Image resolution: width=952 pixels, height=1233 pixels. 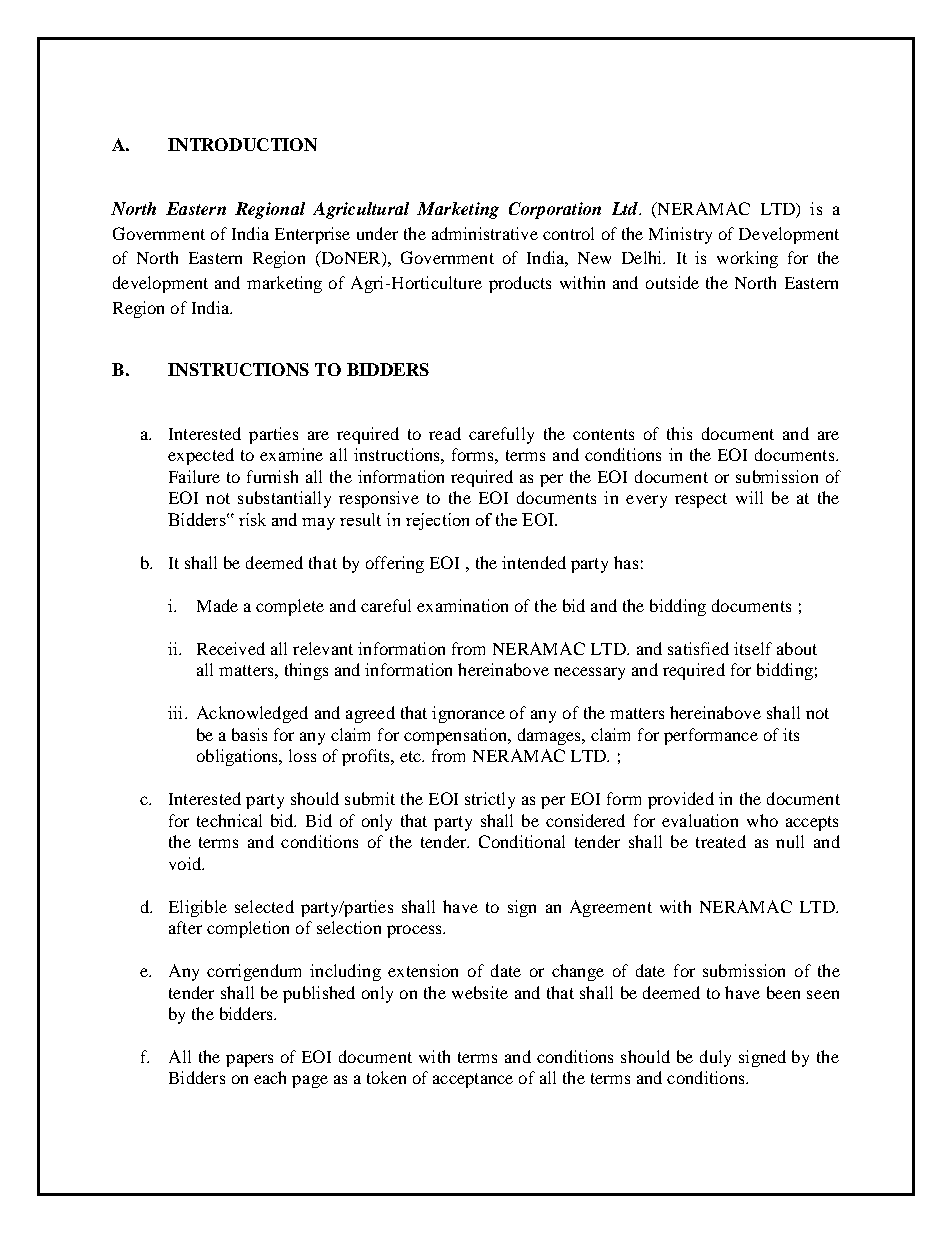 What do you see at coordinates (290, 607) in the image?
I see `complete` at bounding box center [290, 607].
